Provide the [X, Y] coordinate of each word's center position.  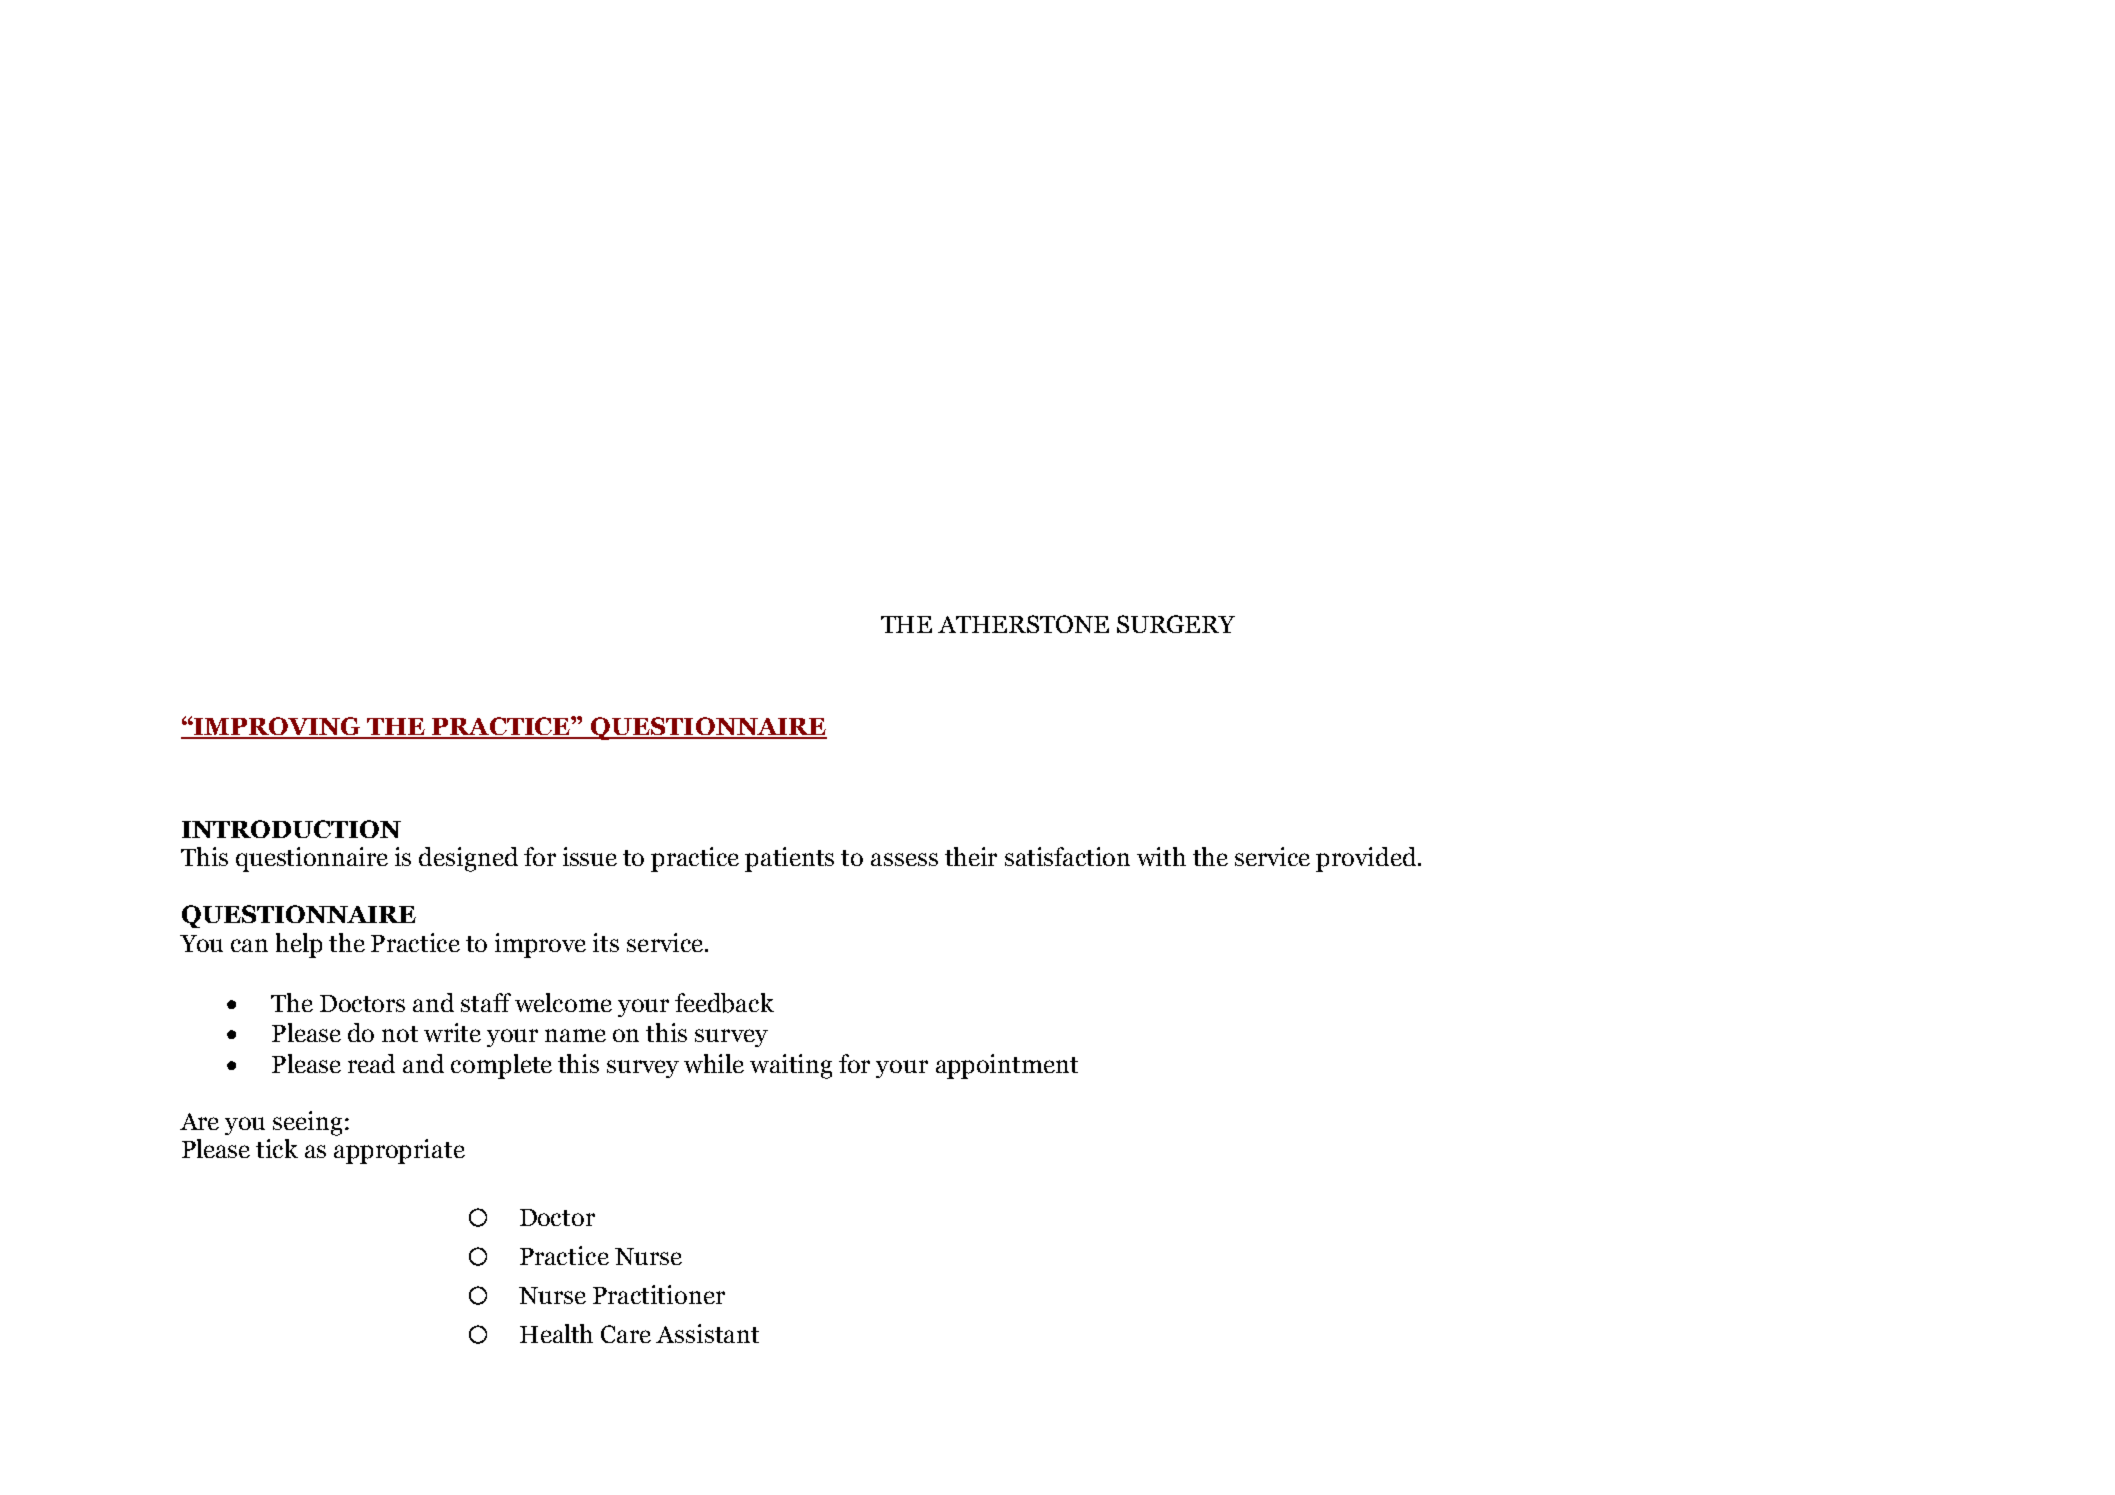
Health [556, 1333]
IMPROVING [277, 727]
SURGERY [1176, 624]
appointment [1007, 1066]
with [1161, 856]
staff [486, 1002]
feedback [724, 1003]
